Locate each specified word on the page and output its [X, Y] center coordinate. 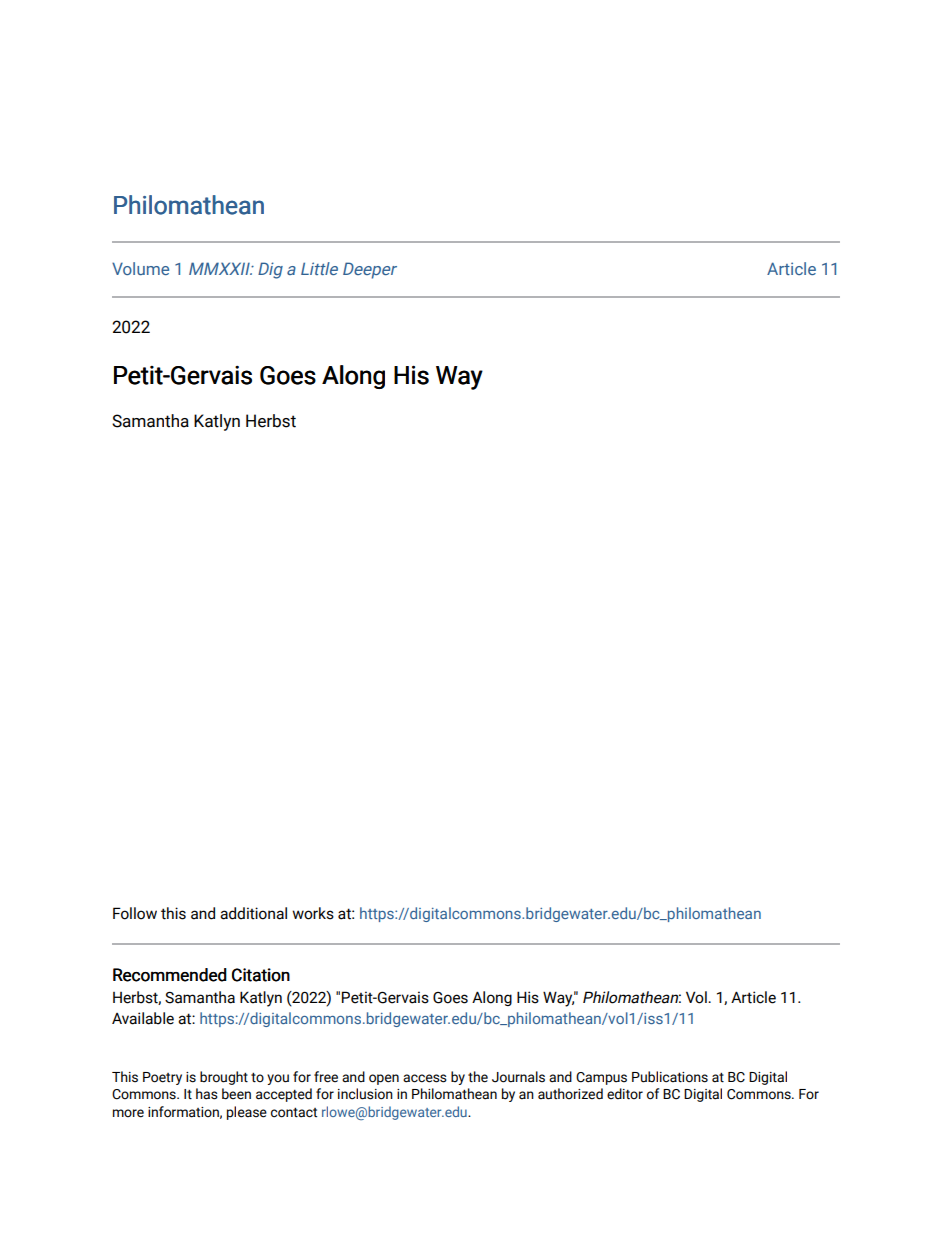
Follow [135, 913]
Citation [261, 975]
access [425, 1078]
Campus [601, 1078]
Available [143, 1018]
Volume [140, 268]
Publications [670, 1077]
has [207, 1094]
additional [253, 913]
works [313, 913]
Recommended [170, 975]
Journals [518, 1077]
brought [224, 1078]
